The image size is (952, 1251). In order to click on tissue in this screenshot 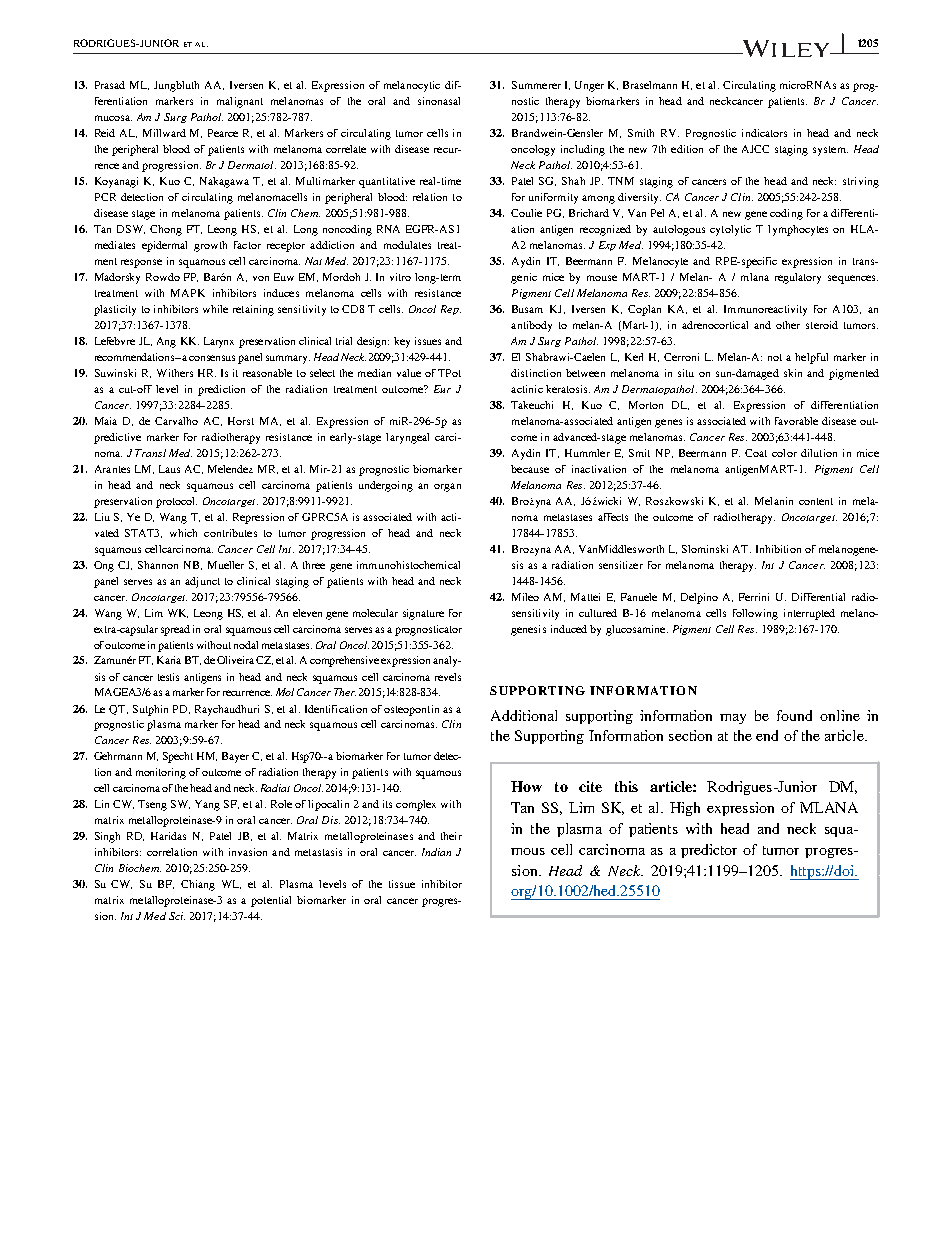, I will do `click(402, 884)`.
